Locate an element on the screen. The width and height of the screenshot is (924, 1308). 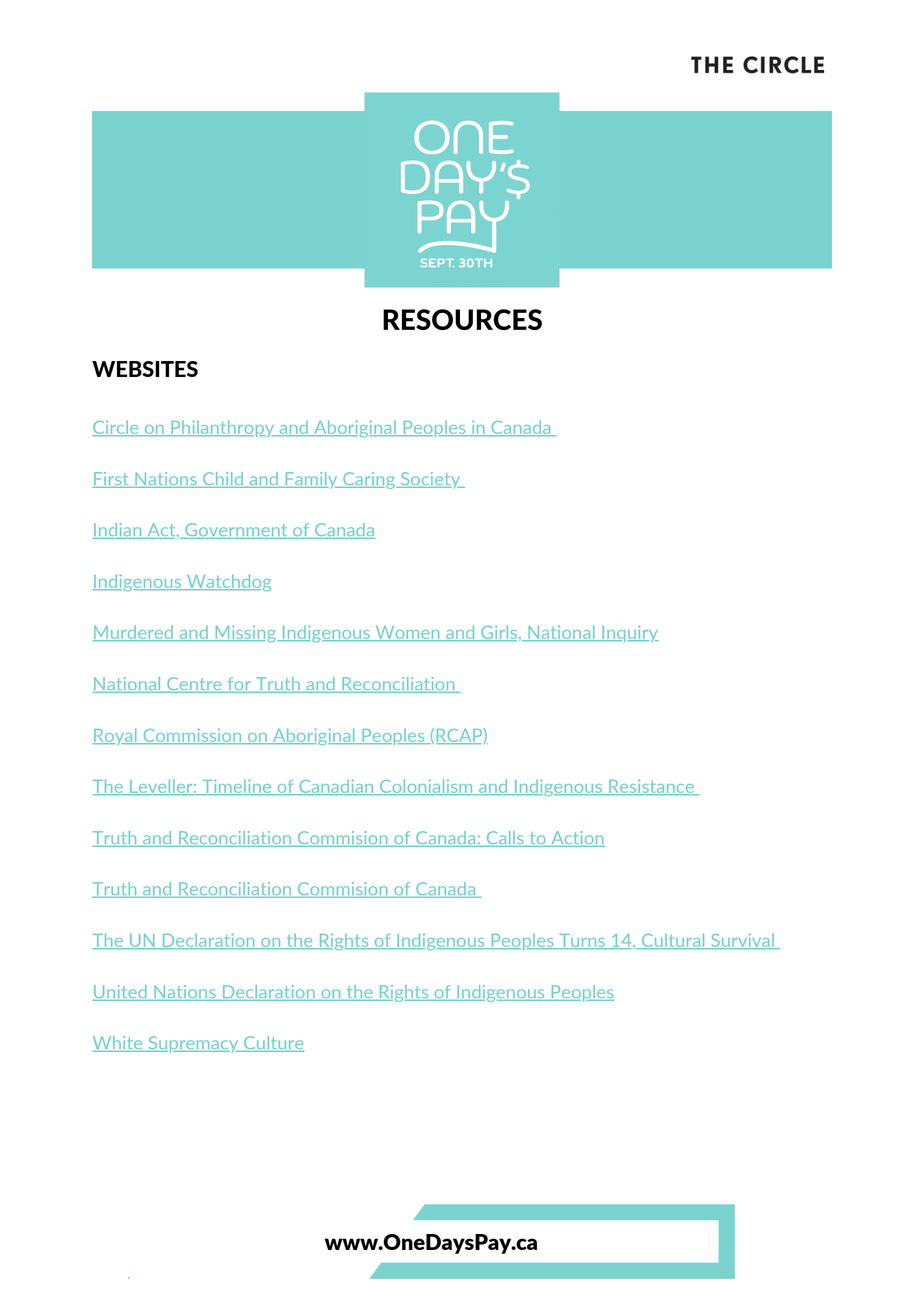
Society is located at coordinates (430, 480).
